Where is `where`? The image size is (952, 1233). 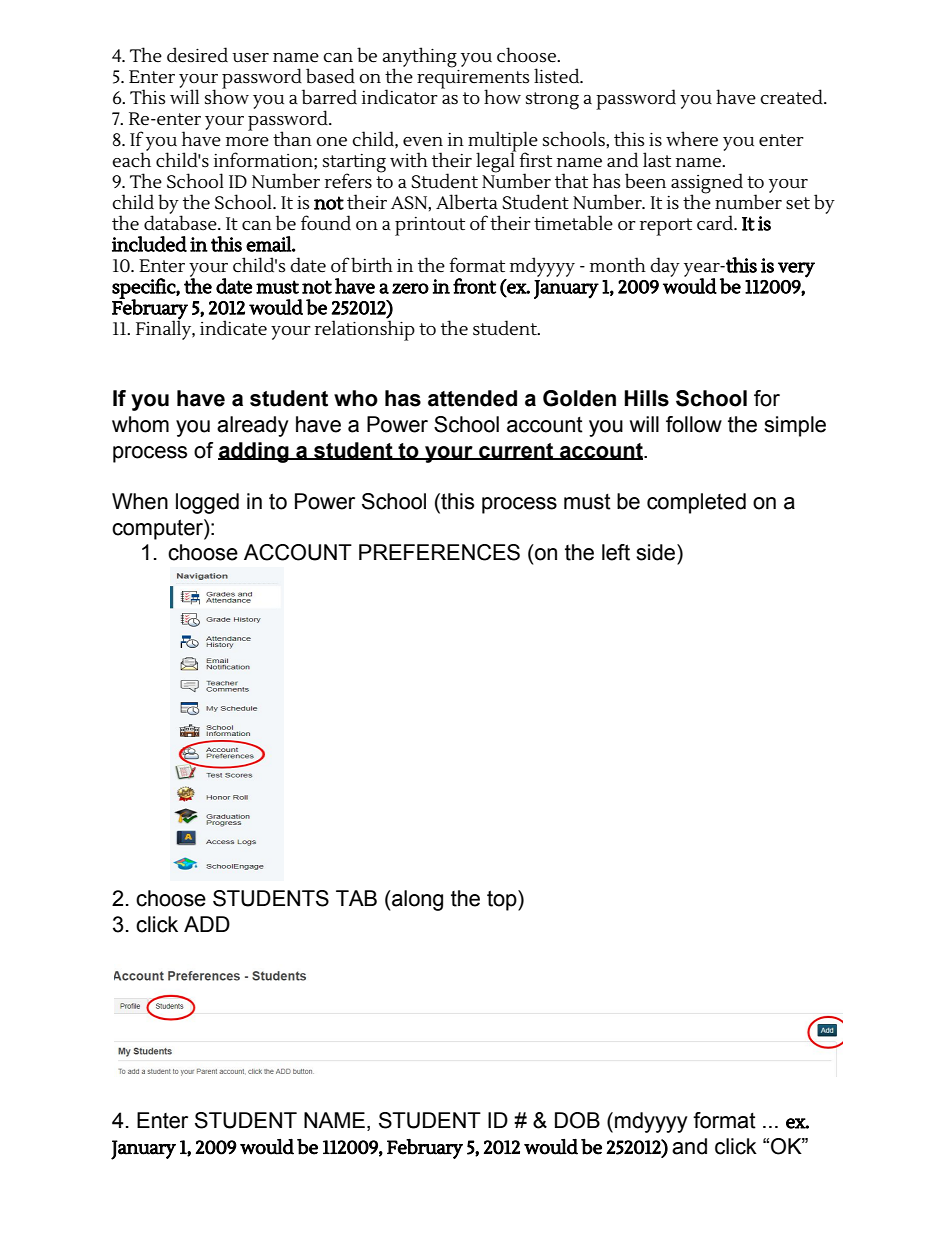 where is located at coordinates (692, 139).
